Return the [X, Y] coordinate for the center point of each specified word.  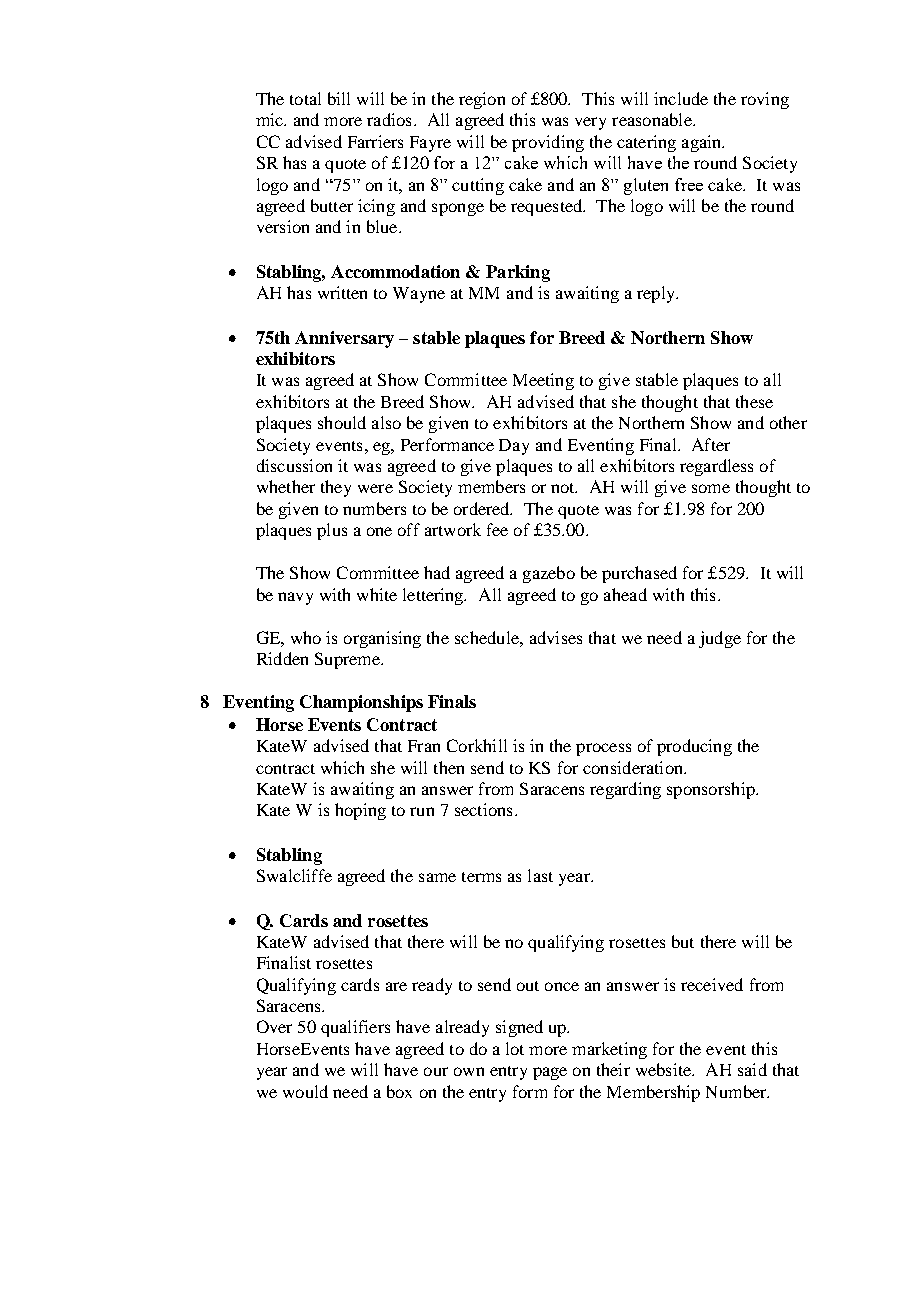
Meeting [543, 381]
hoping [360, 811]
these [754, 401]
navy [295, 598]
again [703, 143]
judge [720, 639]
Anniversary [344, 339]
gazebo [549, 574]
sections [483, 809]
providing [548, 143]
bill [339, 98]
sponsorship [712, 790]
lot [515, 1048]
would [305, 1091]
